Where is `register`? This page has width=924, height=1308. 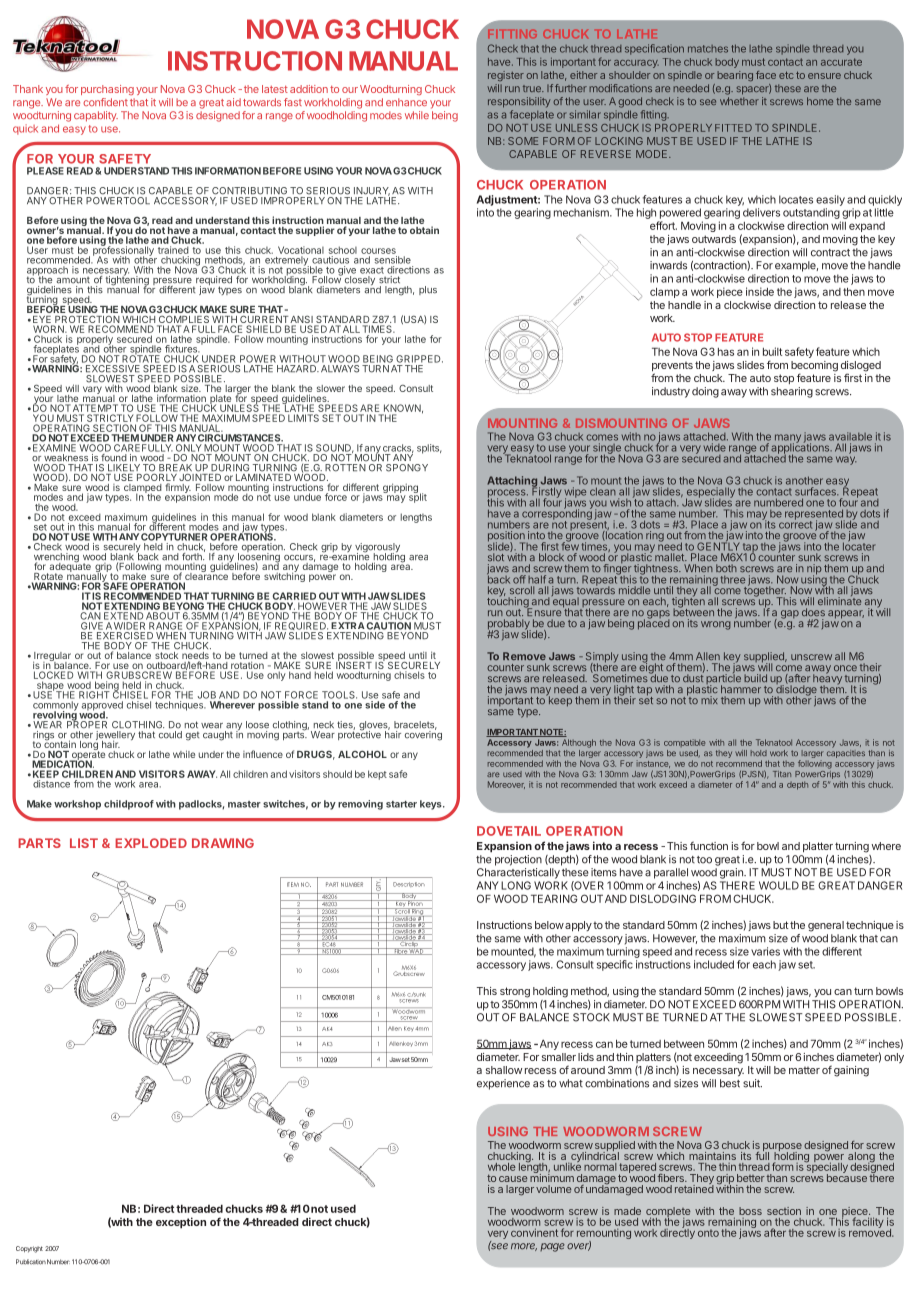 register is located at coordinates (506, 76).
